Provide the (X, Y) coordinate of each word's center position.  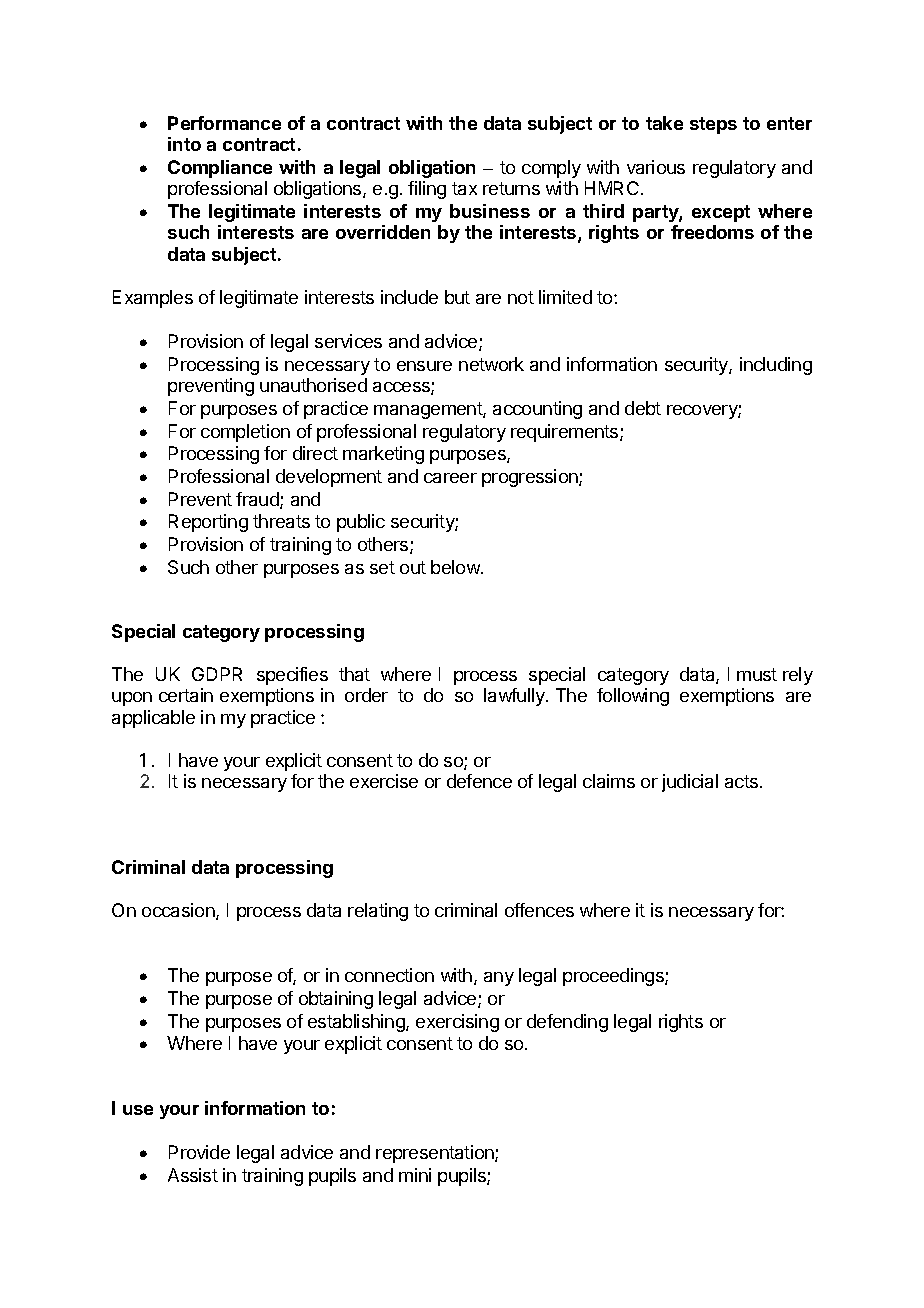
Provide (199, 1152)
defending (567, 1023)
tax (464, 188)
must (757, 674)
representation (436, 1154)
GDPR (217, 674)
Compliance (220, 169)
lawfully (515, 697)
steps (713, 125)
